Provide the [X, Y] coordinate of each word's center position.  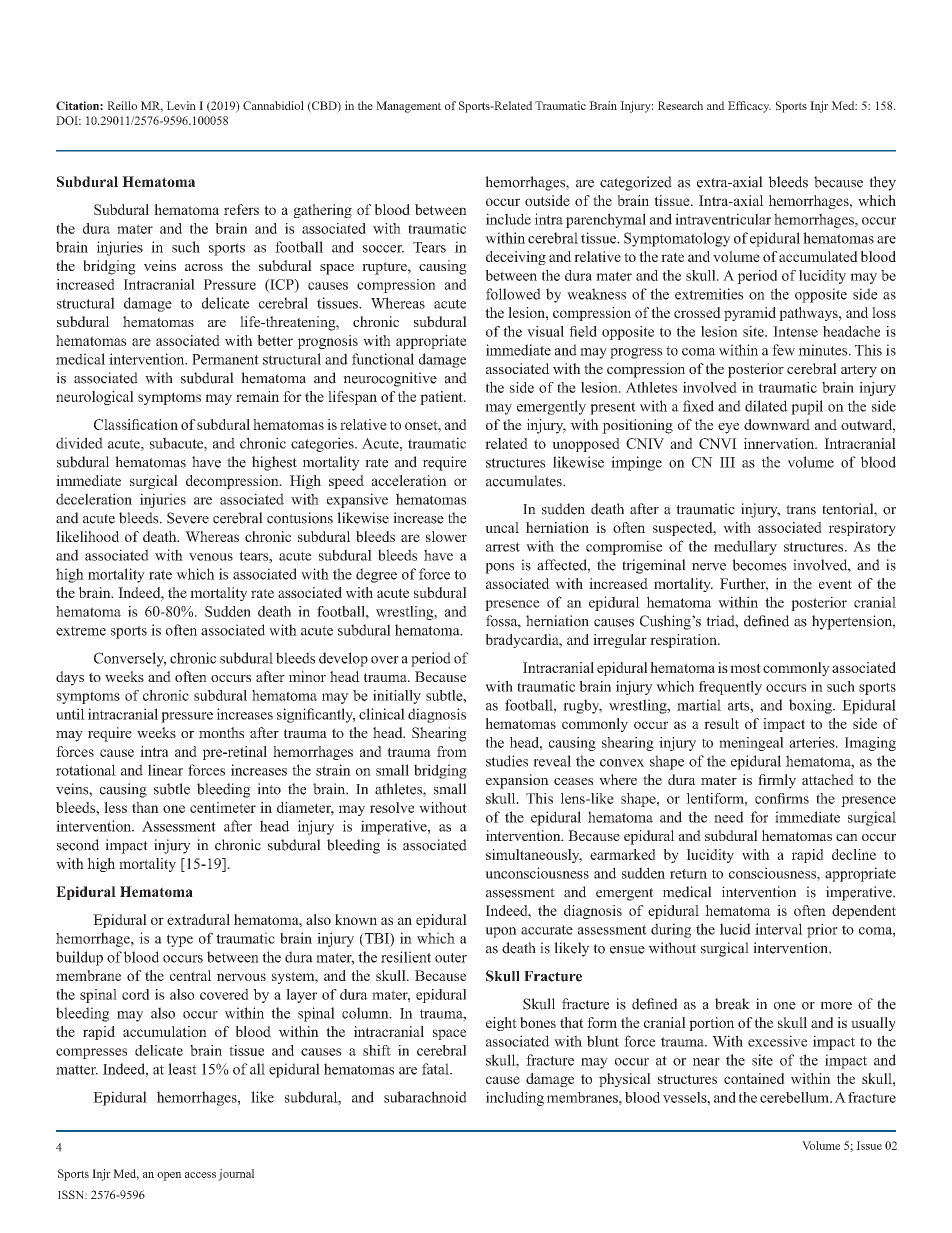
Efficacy [749, 107]
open [169, 1176]
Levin [181, 105]
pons [499, 568]
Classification [136, 424]
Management [408, 107]
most [745, 668]
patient [442, 398]
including [515, 1099]
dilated [766, 406]
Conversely [130, 659]
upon [501, 932]
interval [779, 929]
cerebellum [795, 1097]
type [180, 940]
